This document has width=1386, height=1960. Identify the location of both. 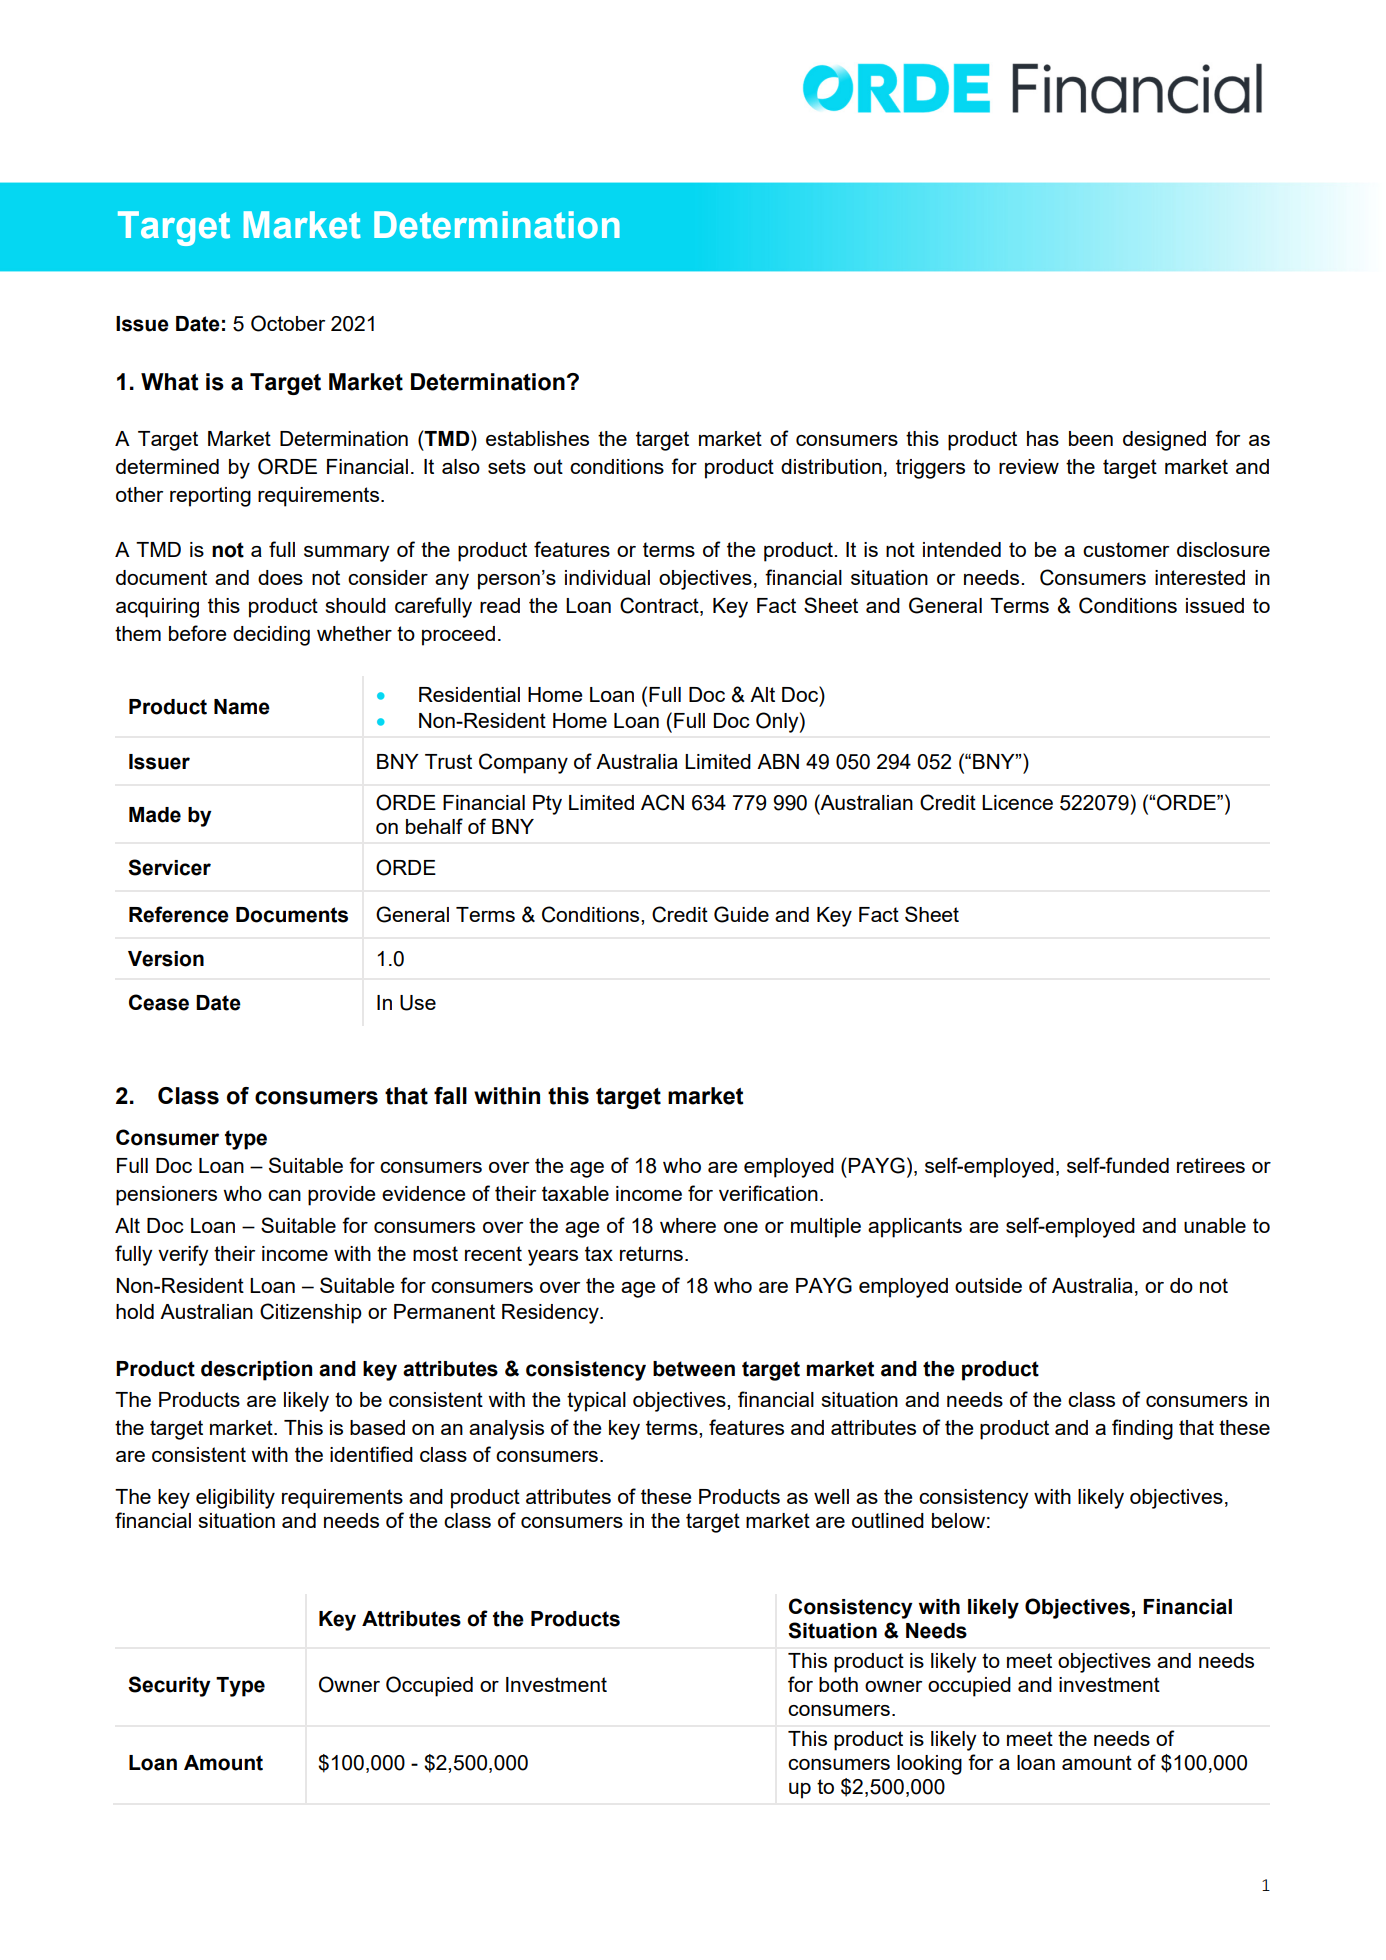
(838, 1684).
